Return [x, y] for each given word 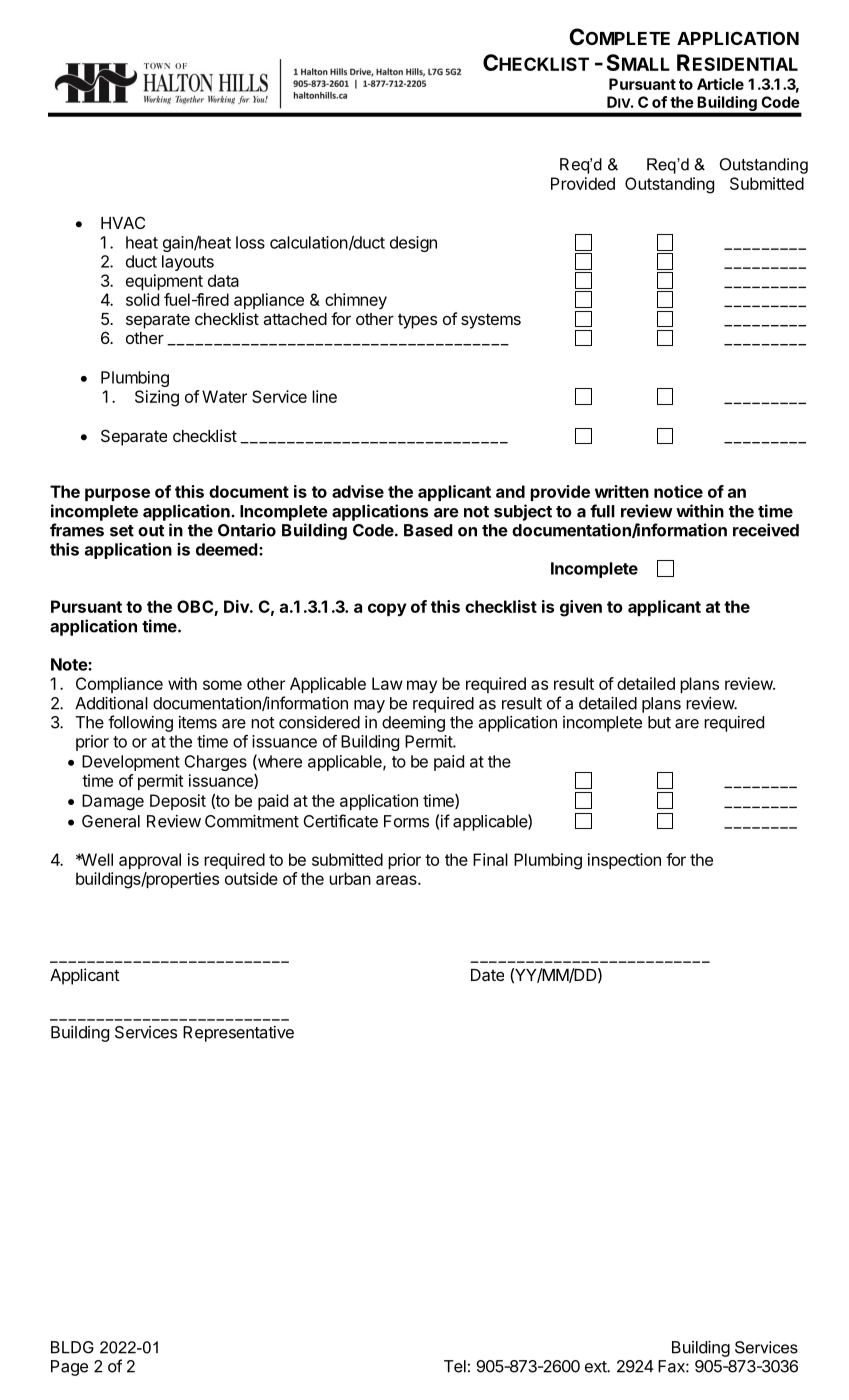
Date [487, 975]
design [413, 244]
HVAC [123, 222]
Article [720, 84]
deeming [413, 724]
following [140, 723]
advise [358, 491]
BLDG [72, 1347]
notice [678, 491]
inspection [624, 861]
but [659, 722]
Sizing [157, 398]
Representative [238, 1034]
